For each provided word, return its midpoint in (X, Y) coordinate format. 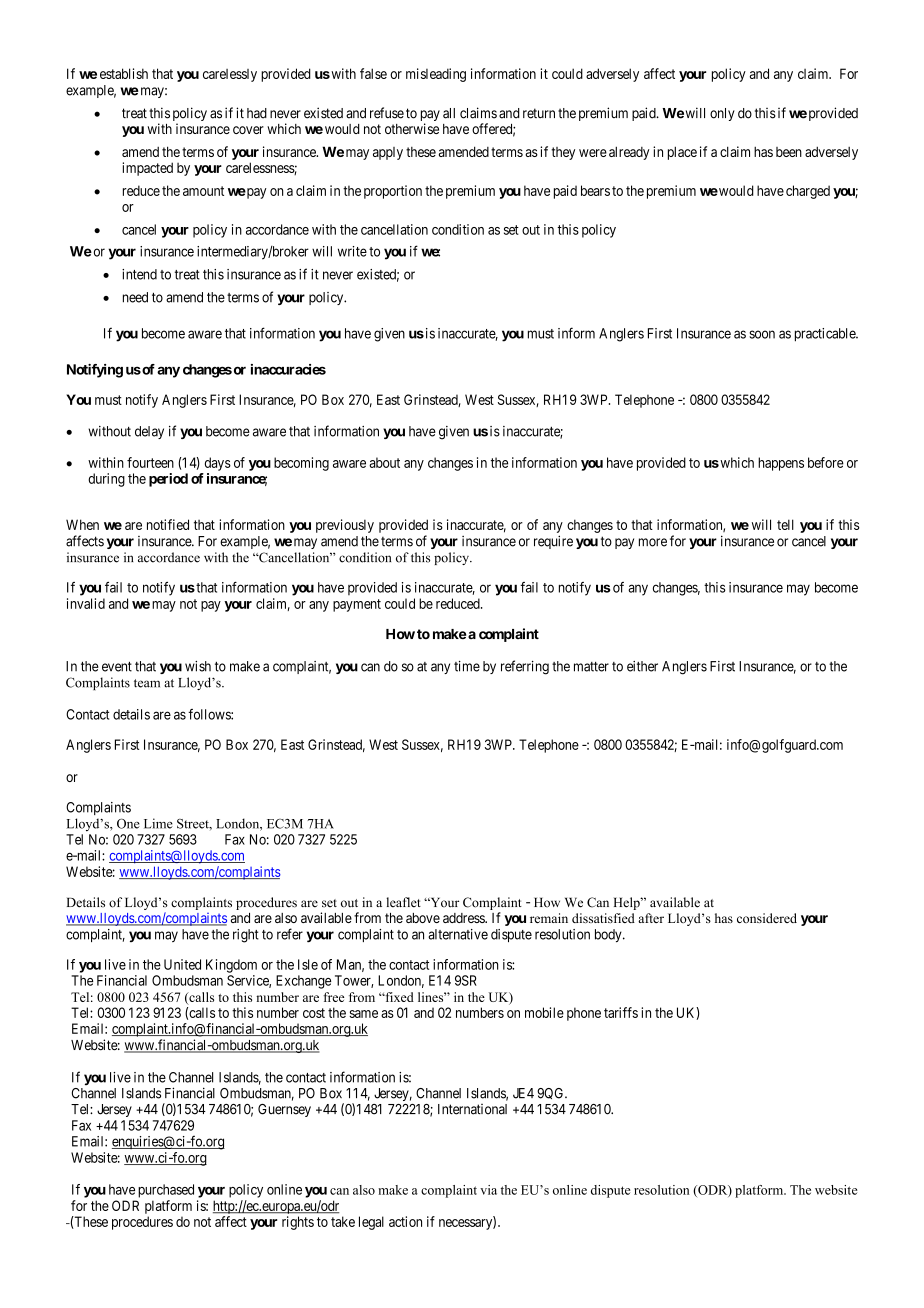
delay (149, 432)
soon (762, 334)
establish (124, 73)
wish (198, 666)
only (722, 114)
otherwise (412, 128)
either (642, 666)
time (467, 666)
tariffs (621, 1012)
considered (767, 918)
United (182, 964)
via (488, 1190)
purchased (166, 1191)
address (464, 918)
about (384, 462)
